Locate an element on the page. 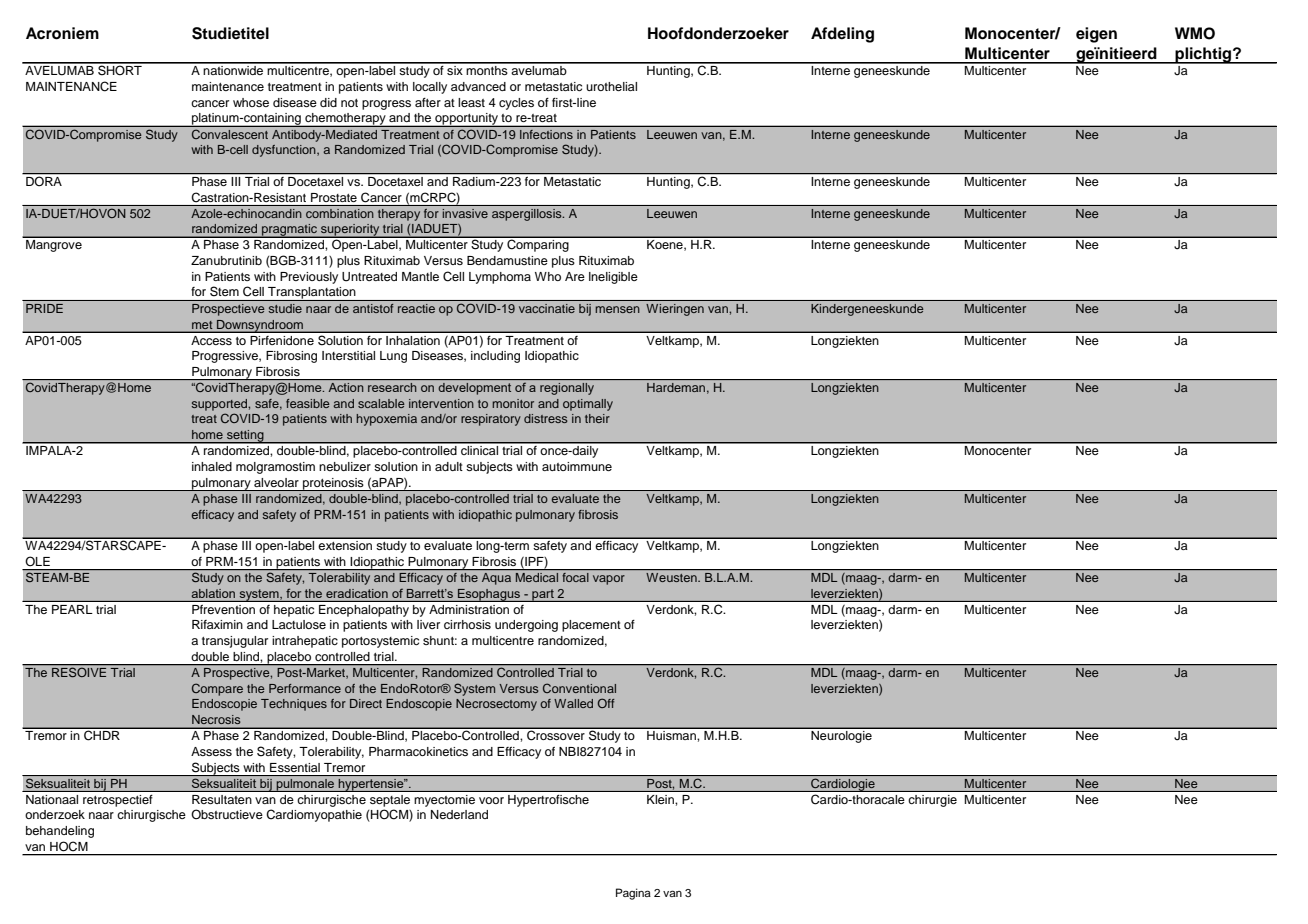 Image resolution: width=1308 pixels, height=924 pixels. SHORT is located at coordinates (120, 69).
